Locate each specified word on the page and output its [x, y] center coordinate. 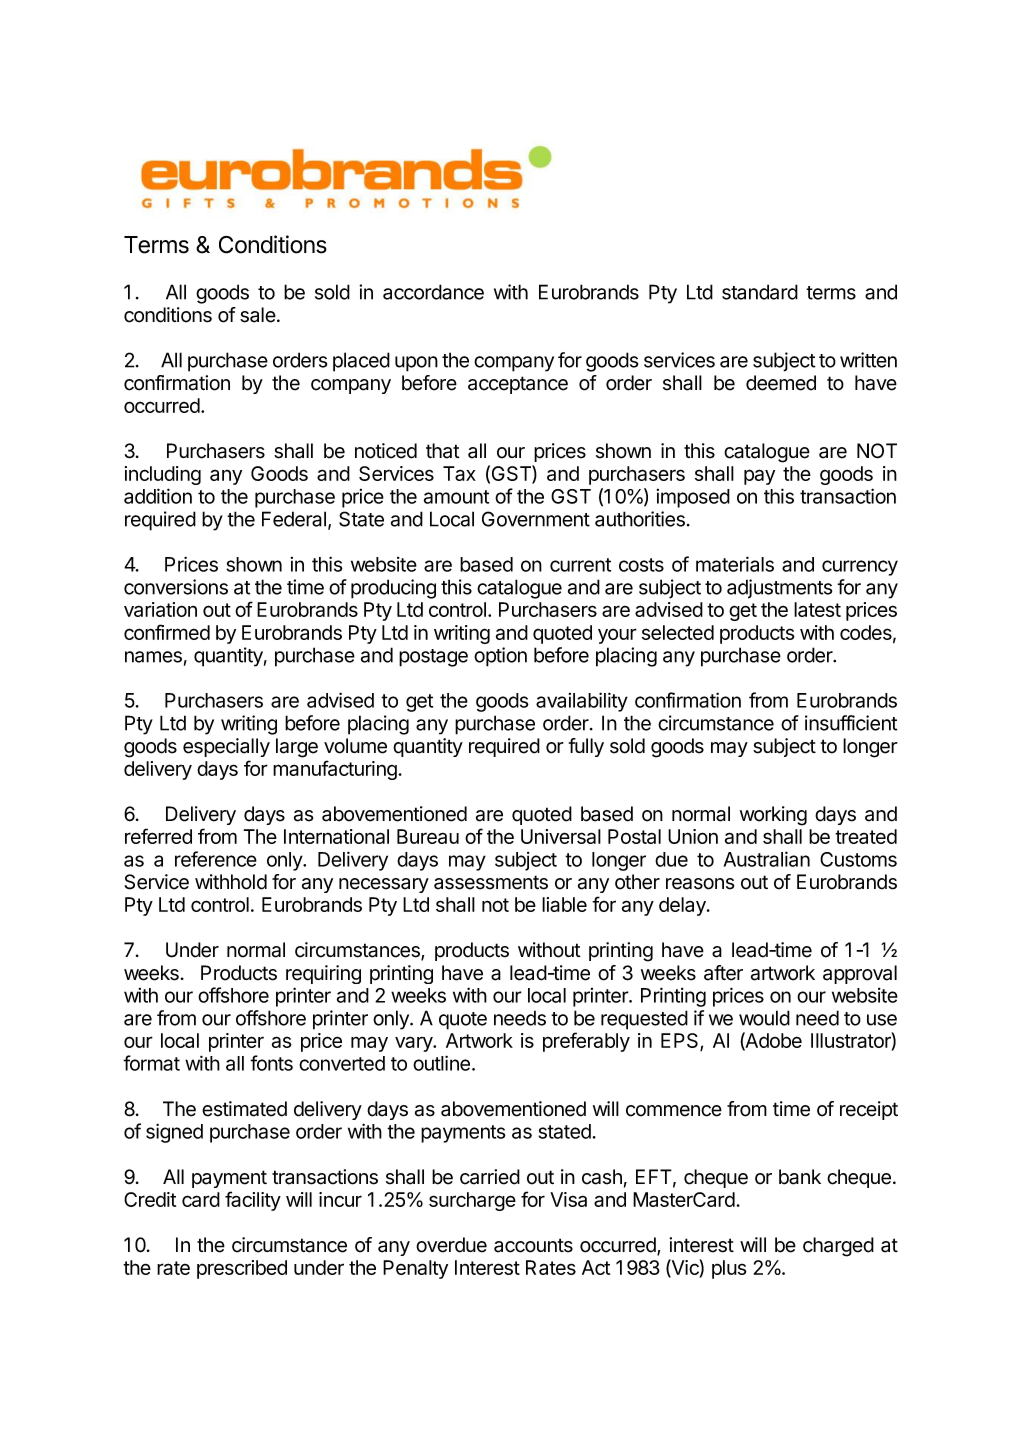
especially [226, 747]
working [773, 816]
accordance [433, 292]
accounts [533, 1245]
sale [258, 315]
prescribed [242, 1269]
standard [760, 292]
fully [586, 747]
